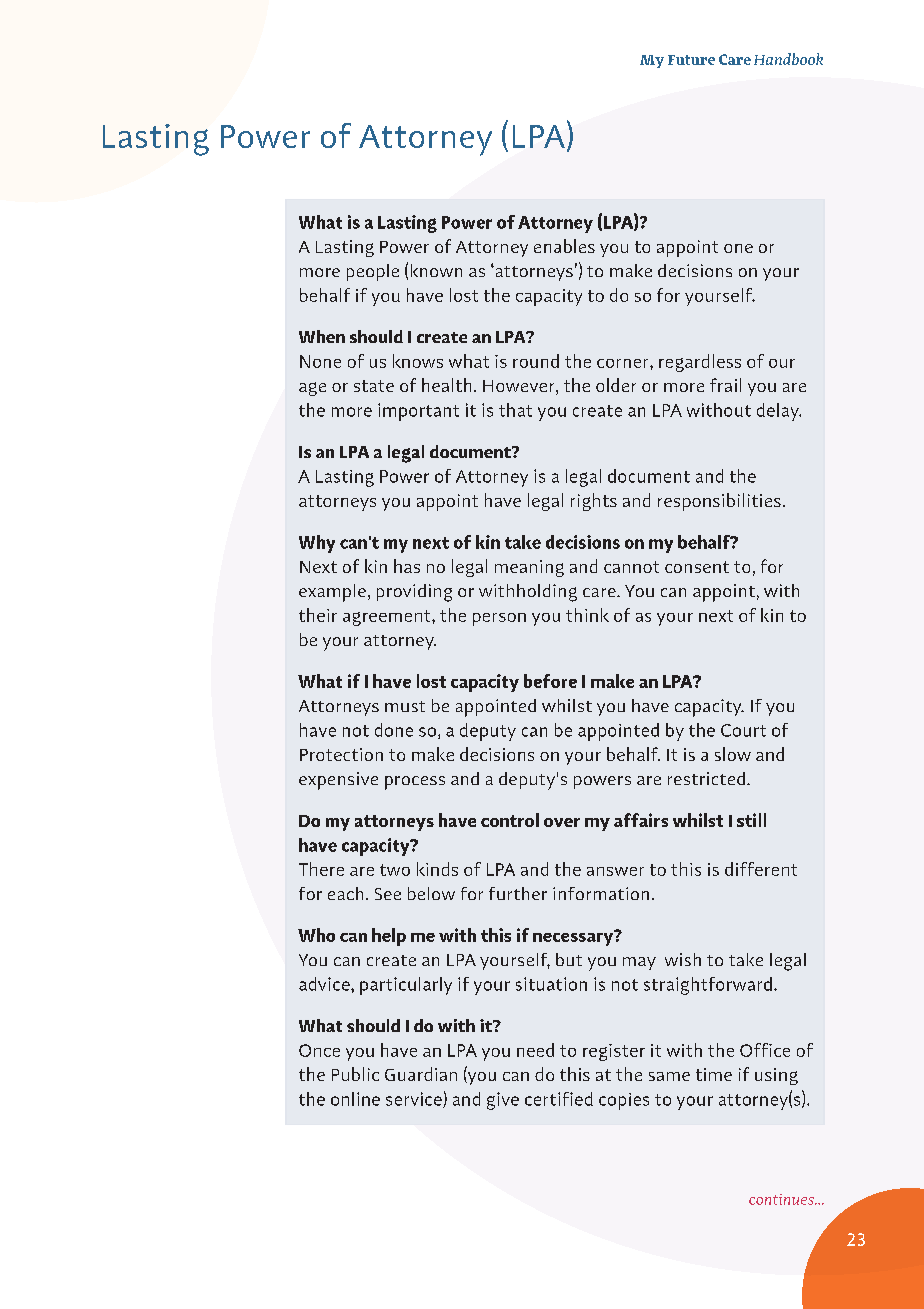  I want to click on enables, so click(564, 246).
